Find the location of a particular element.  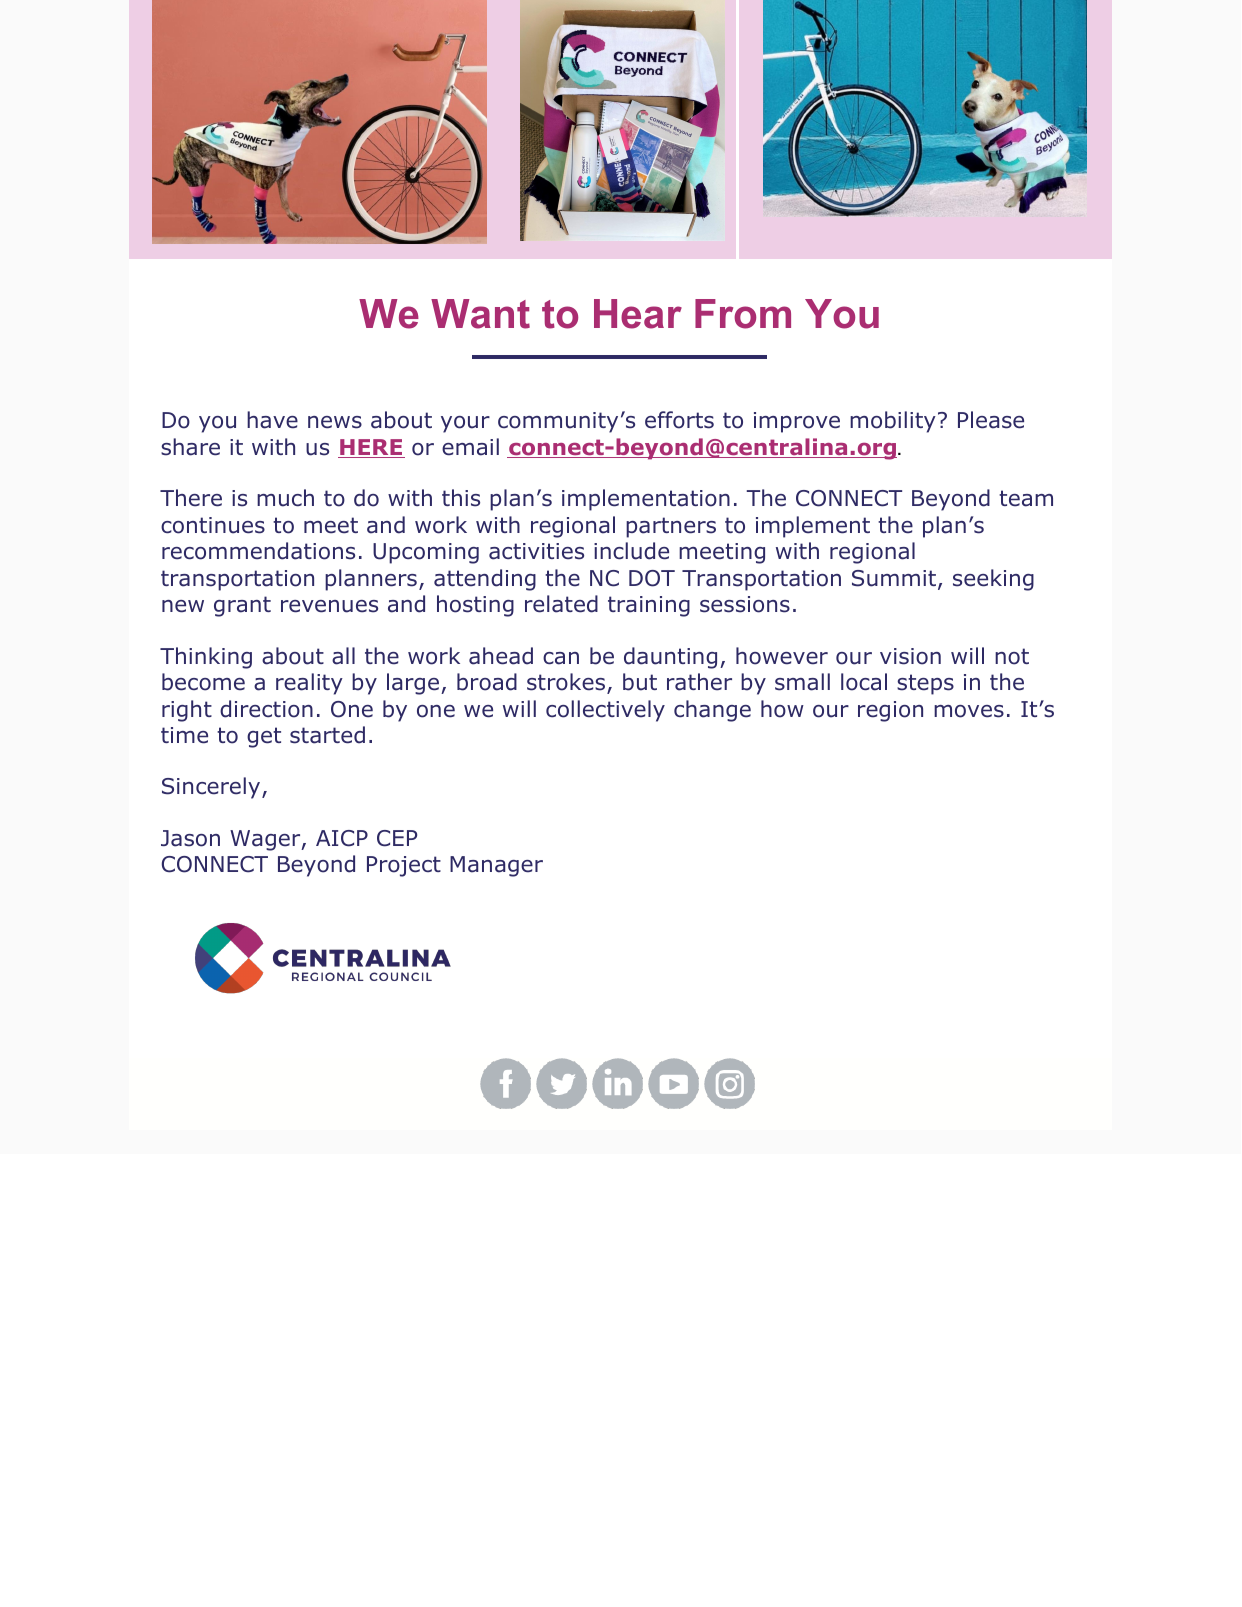

Want is located at coordinates (480, 314).
